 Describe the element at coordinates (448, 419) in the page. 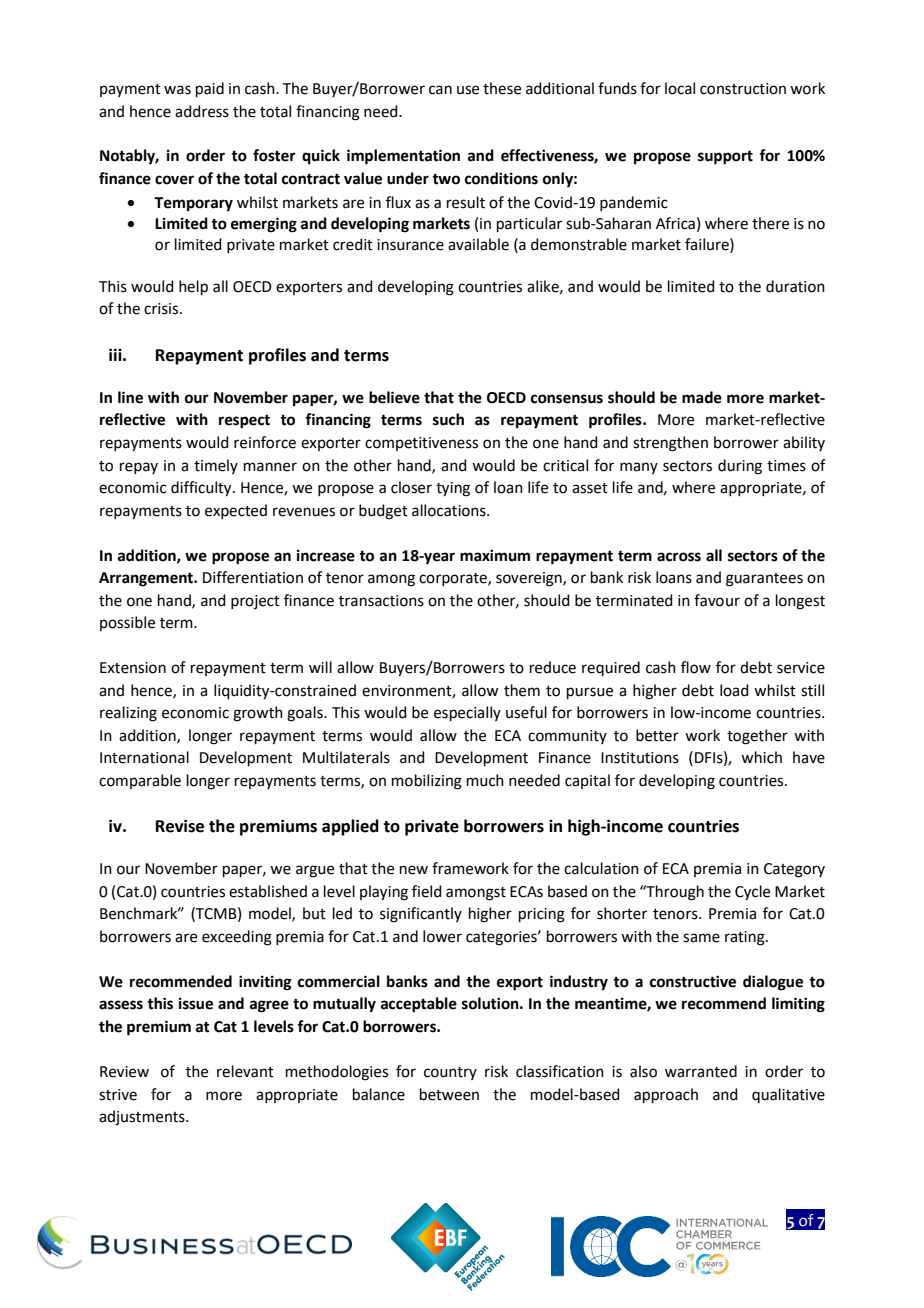

I see `such` at that location.
